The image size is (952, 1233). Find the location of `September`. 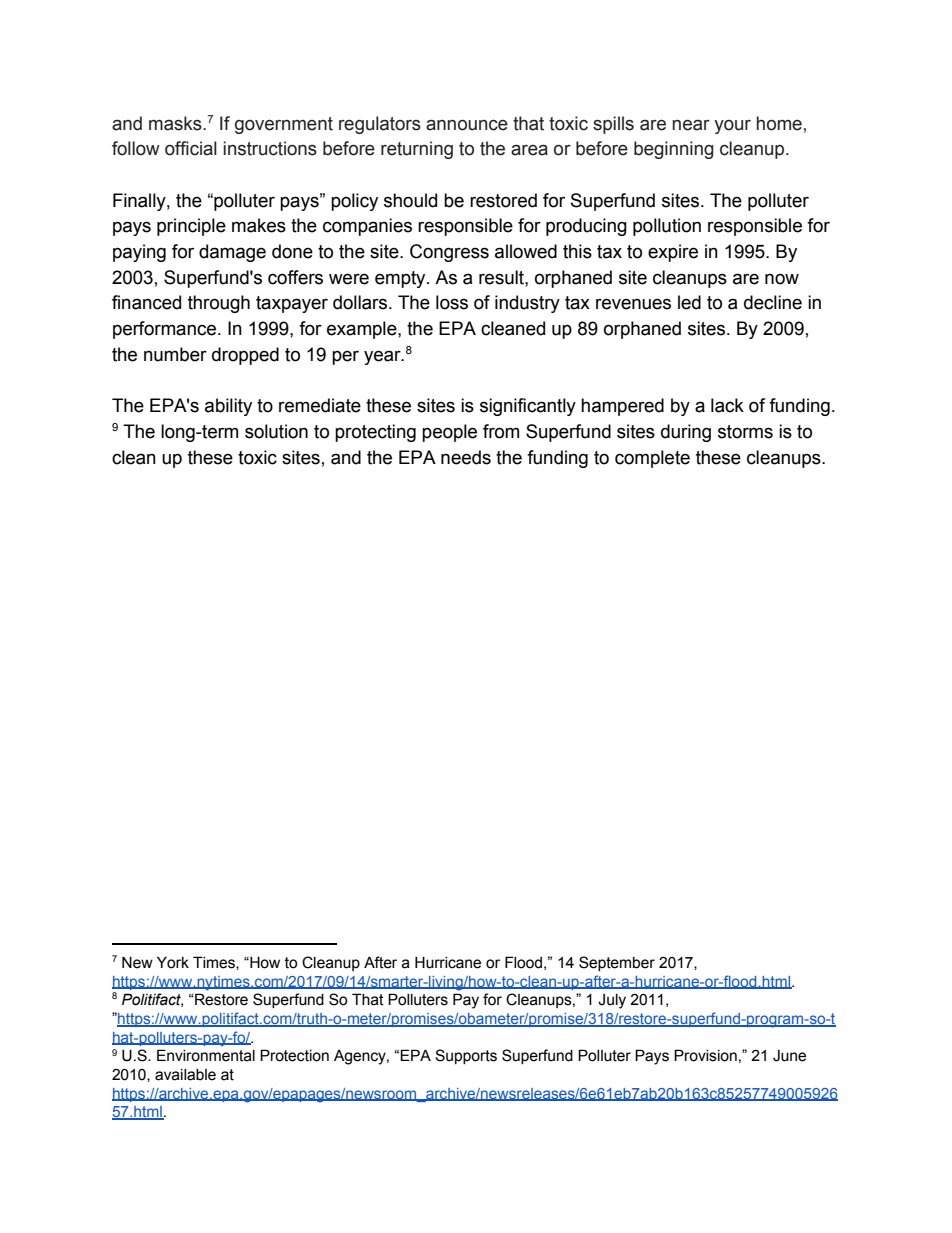

September is located at coordinates (617, 963).
